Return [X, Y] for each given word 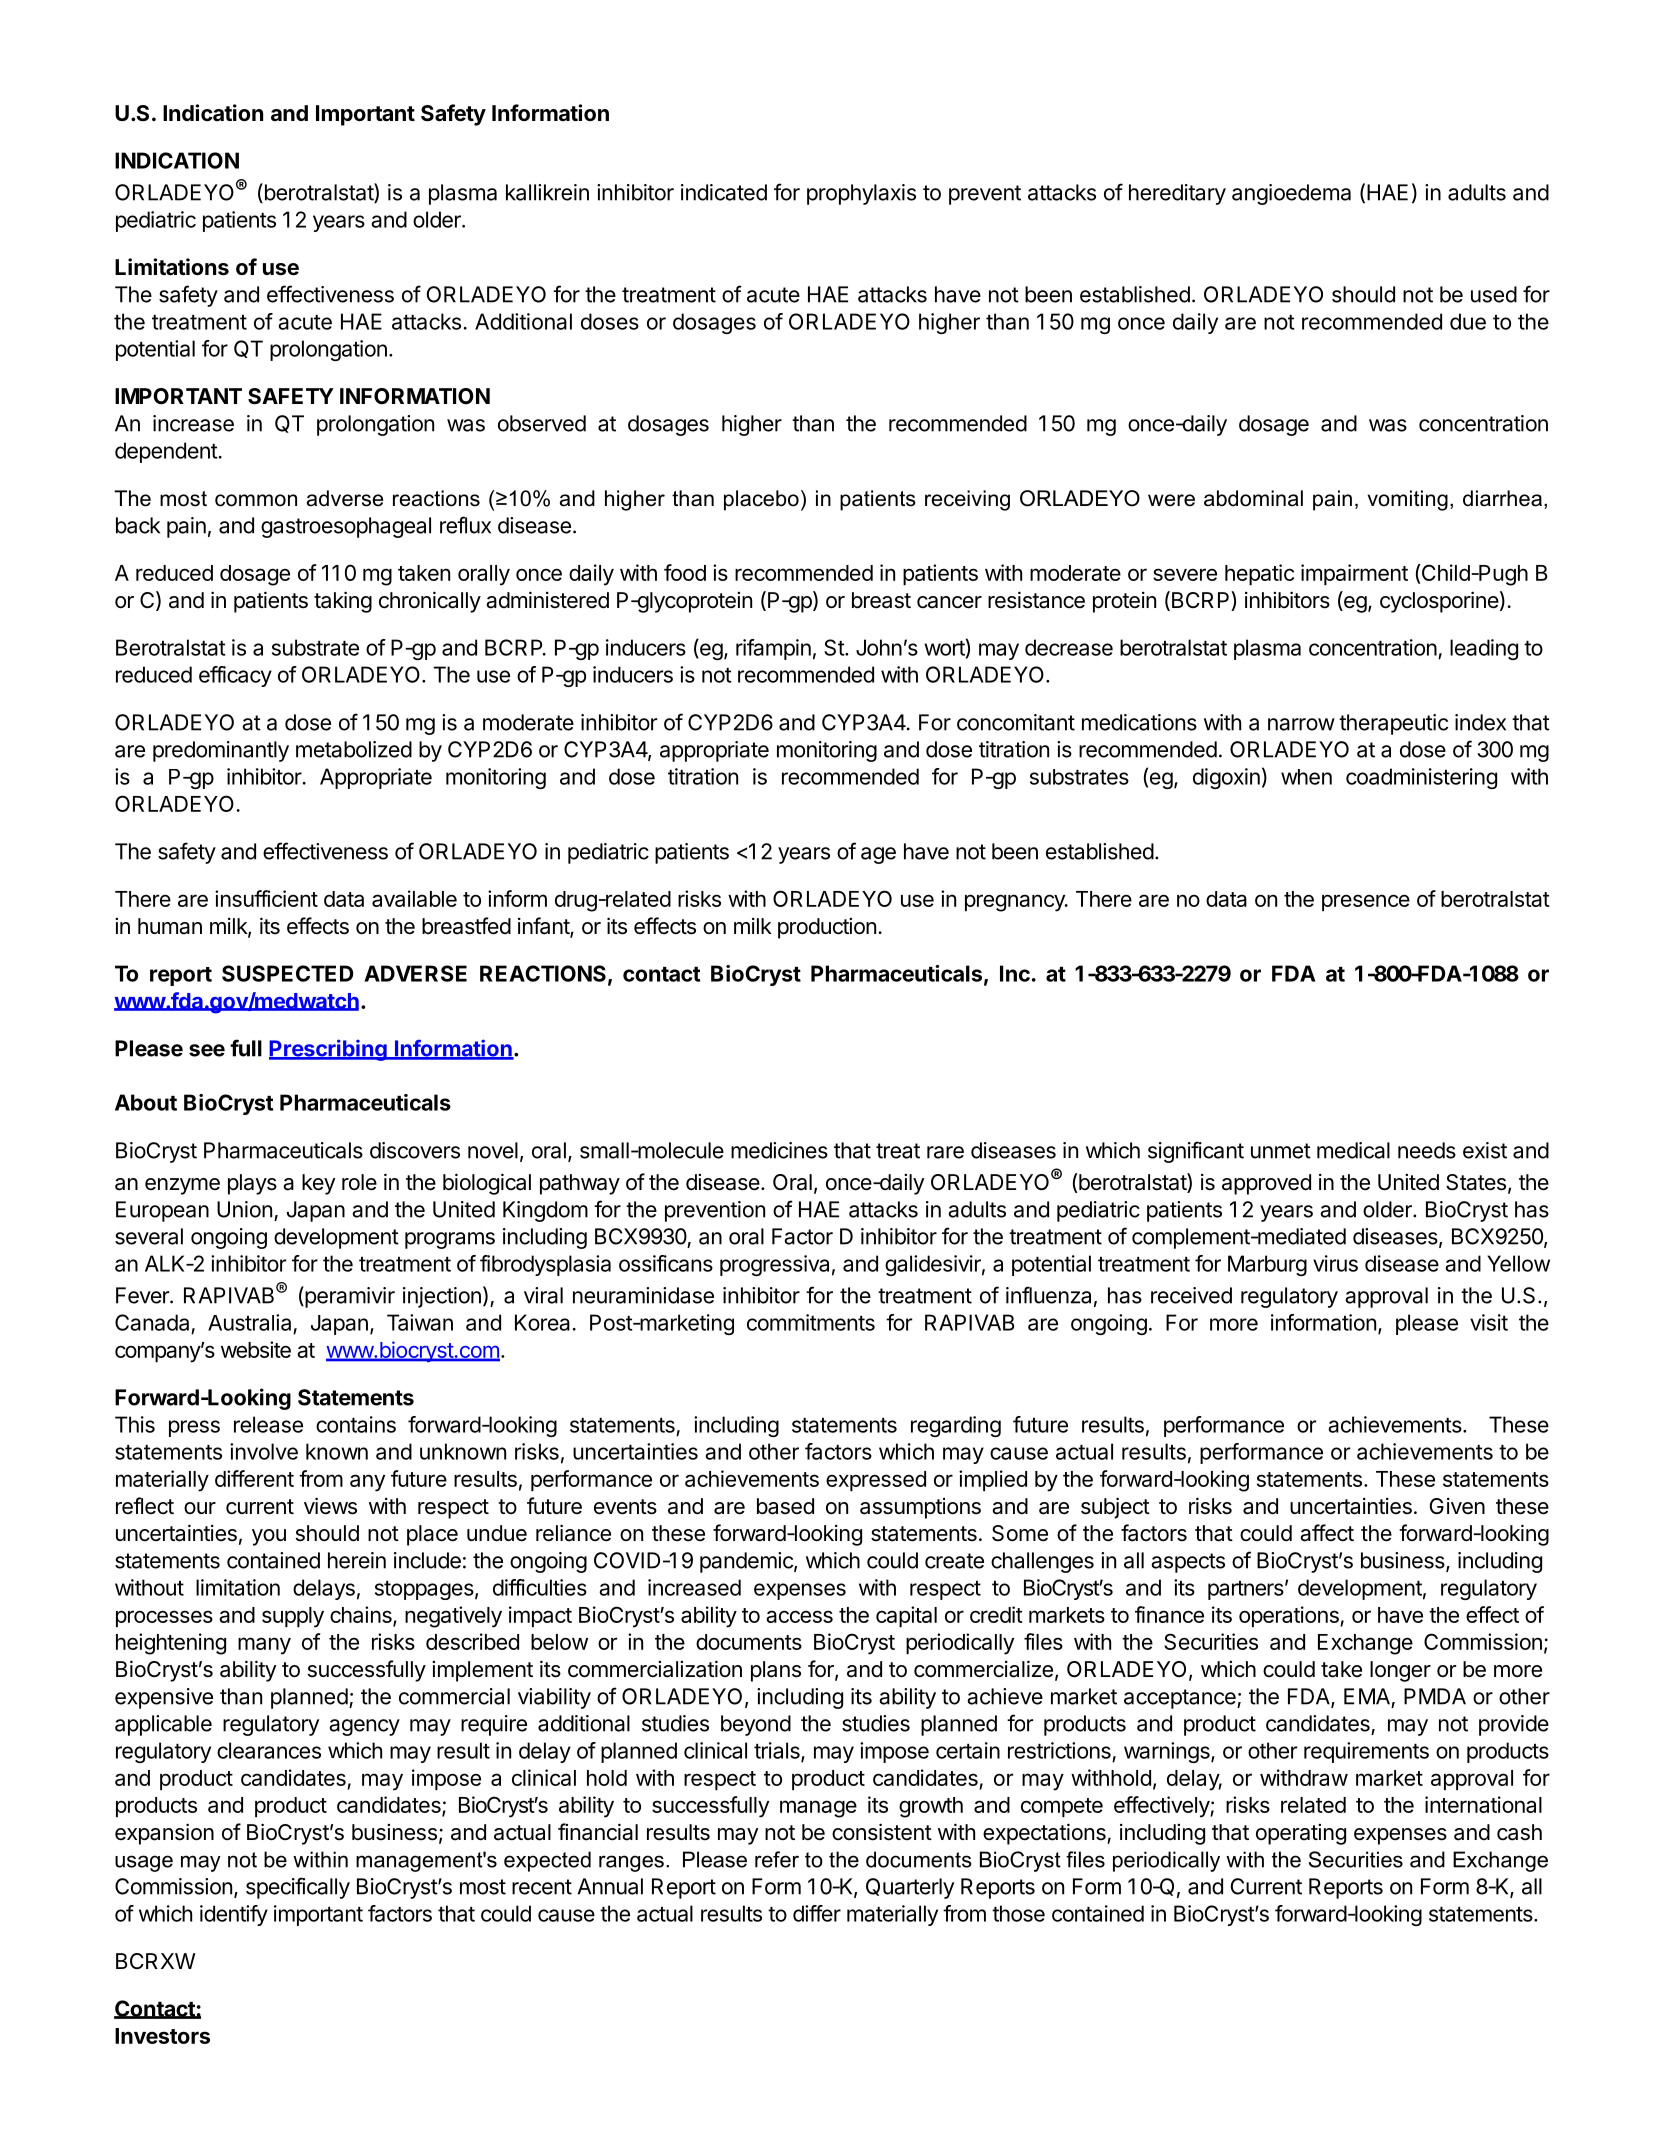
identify [234, 1915]
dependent [166, 452]
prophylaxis [861, 194]
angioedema [1291, 194]
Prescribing [329, 1050]
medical [1353, 1150]
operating [1301, 1834]
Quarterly [910, 1888]
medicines [779, 1150]
